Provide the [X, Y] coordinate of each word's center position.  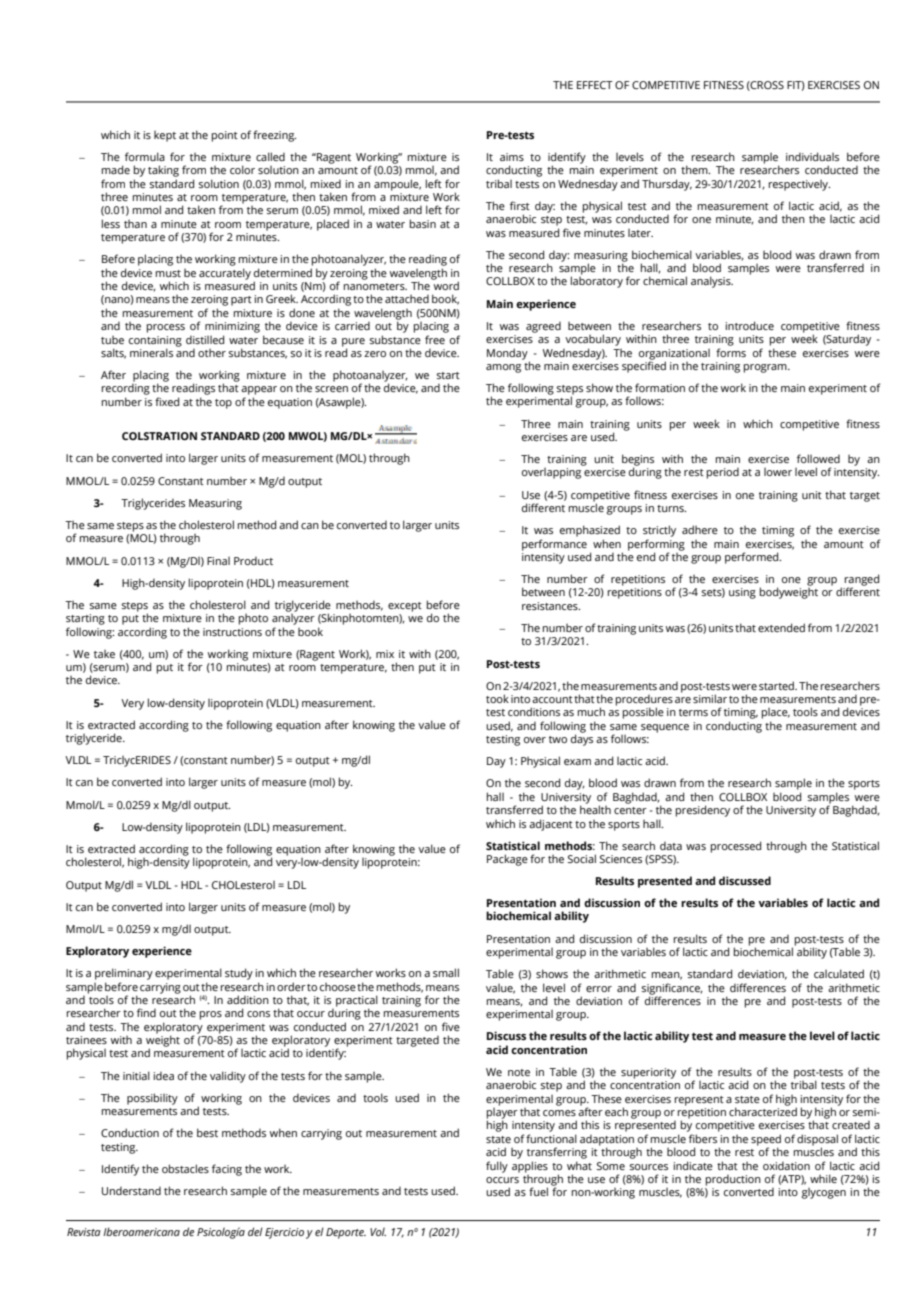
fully [497, 1167]
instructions [232, 632]
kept [165, 136]
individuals [812, 156]
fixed [167, 401]
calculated [839, 973]
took [497, 698]
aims [512, 157]
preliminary [124, 974]
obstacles [185, 1168]
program [766, 368]
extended [781, 627]
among [503, 368]
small [446, 972]
